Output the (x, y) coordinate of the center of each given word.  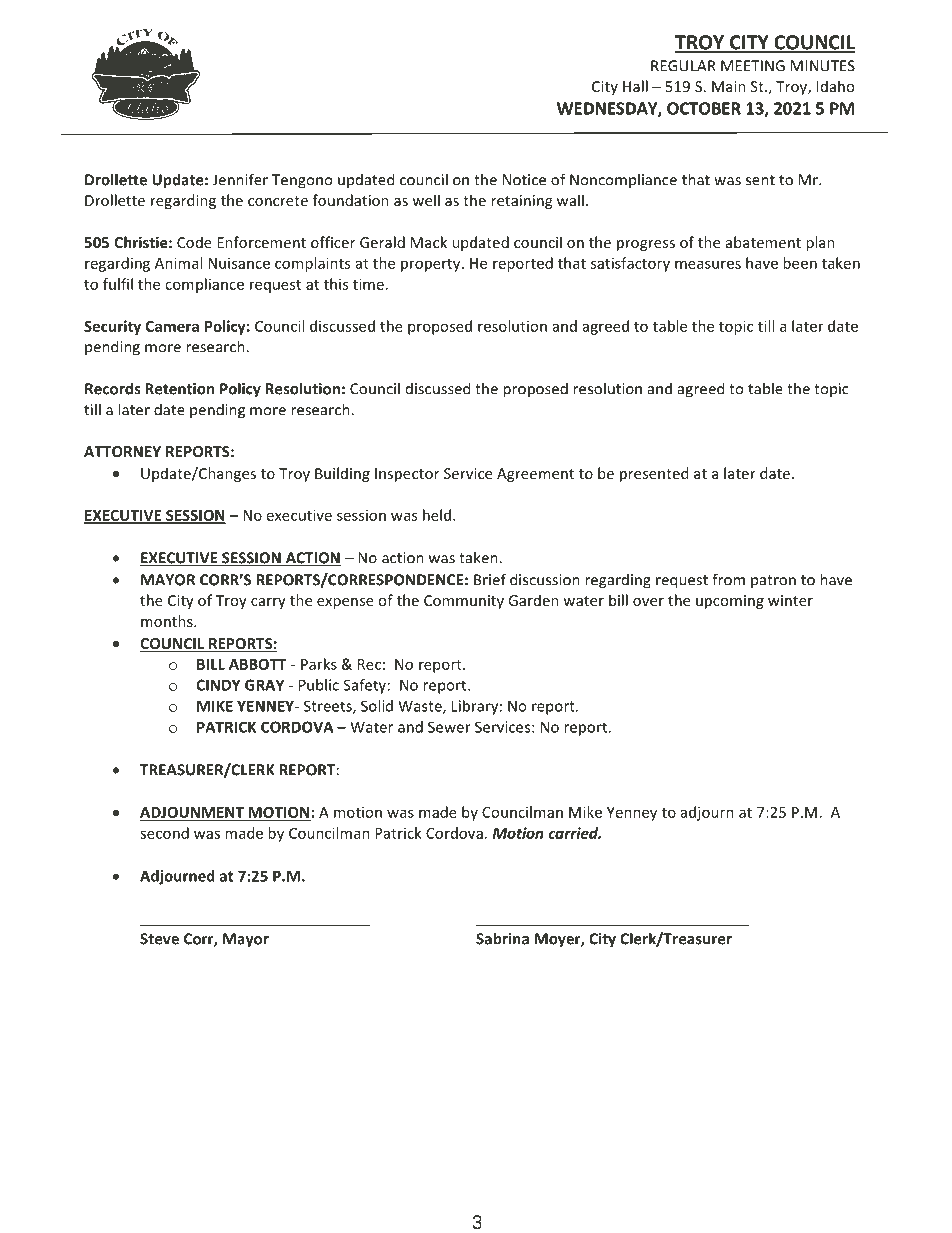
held (437, 515)
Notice (524, 180)
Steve (159, 939)
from (728, 579)
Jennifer (240, 179)
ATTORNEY (122, 451)
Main (729, 86)
